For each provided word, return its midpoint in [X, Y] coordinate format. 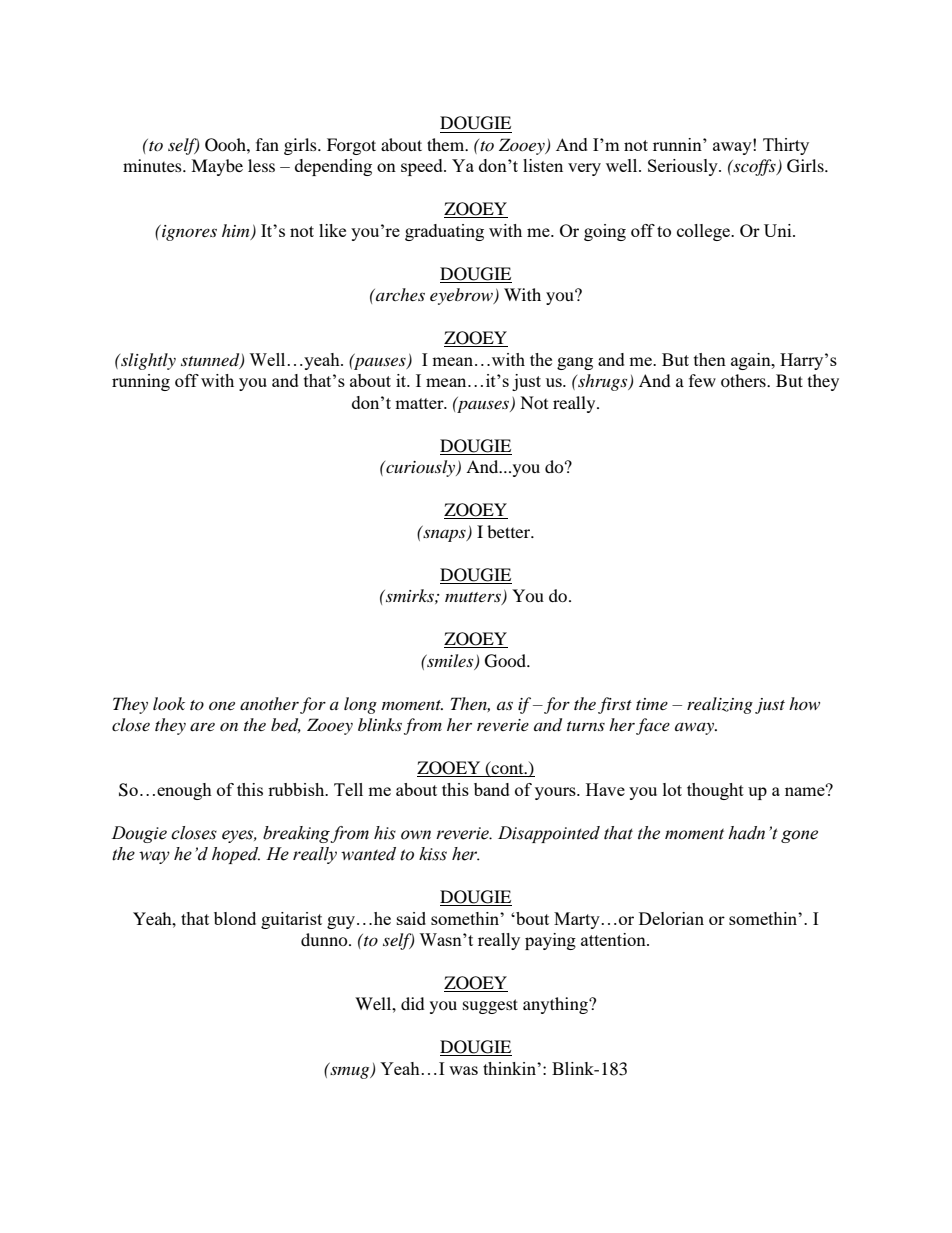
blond [235, 918]
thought [715, 791]
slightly [147, 361]
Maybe [217, 167]
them [447, 144]
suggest [490, 1006]
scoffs [754, 167]
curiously [421, 468]
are [202, 727]
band [492, 789]
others [744, 380]
